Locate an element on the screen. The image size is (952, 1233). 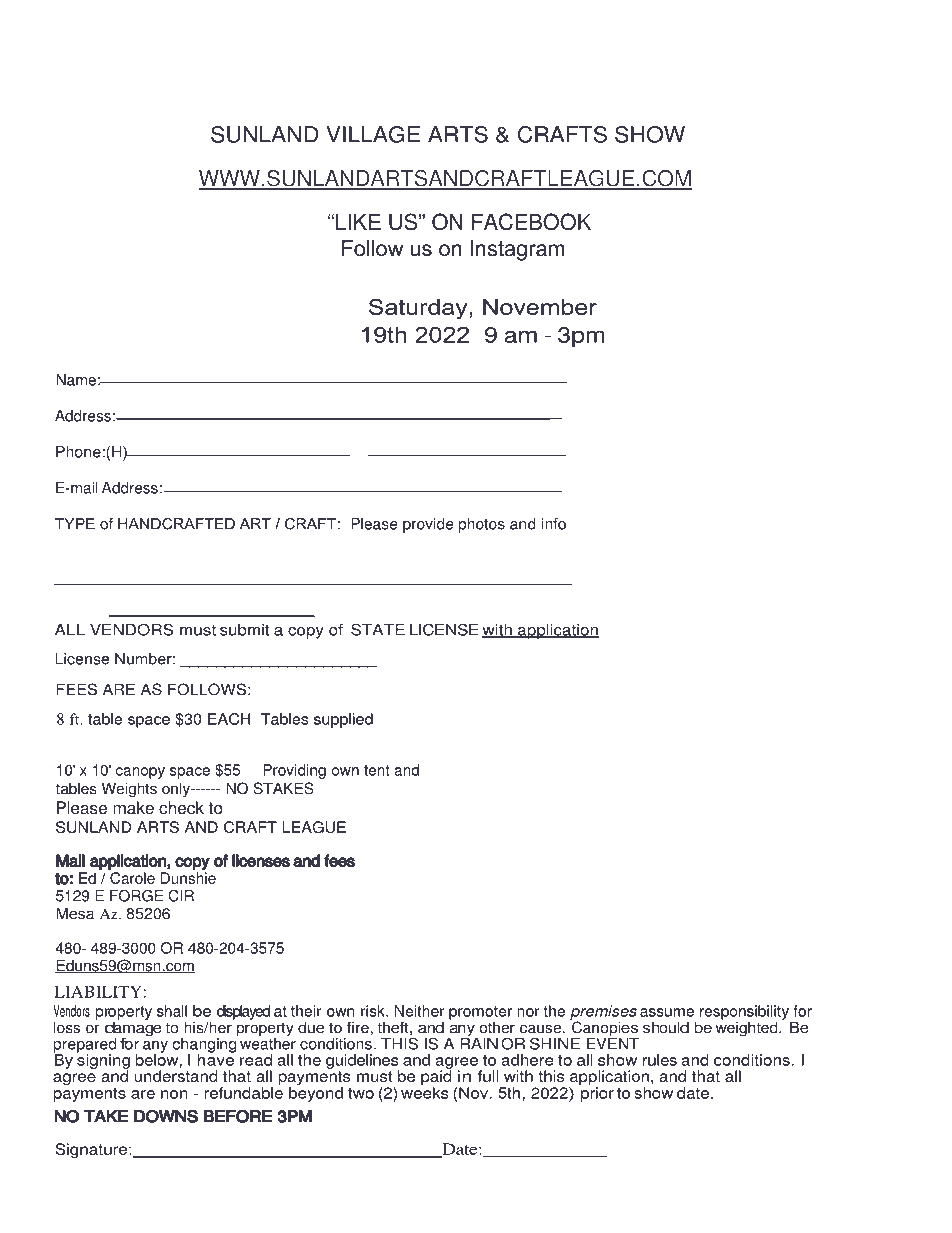
assume is located at coordinates (667, 1012).
